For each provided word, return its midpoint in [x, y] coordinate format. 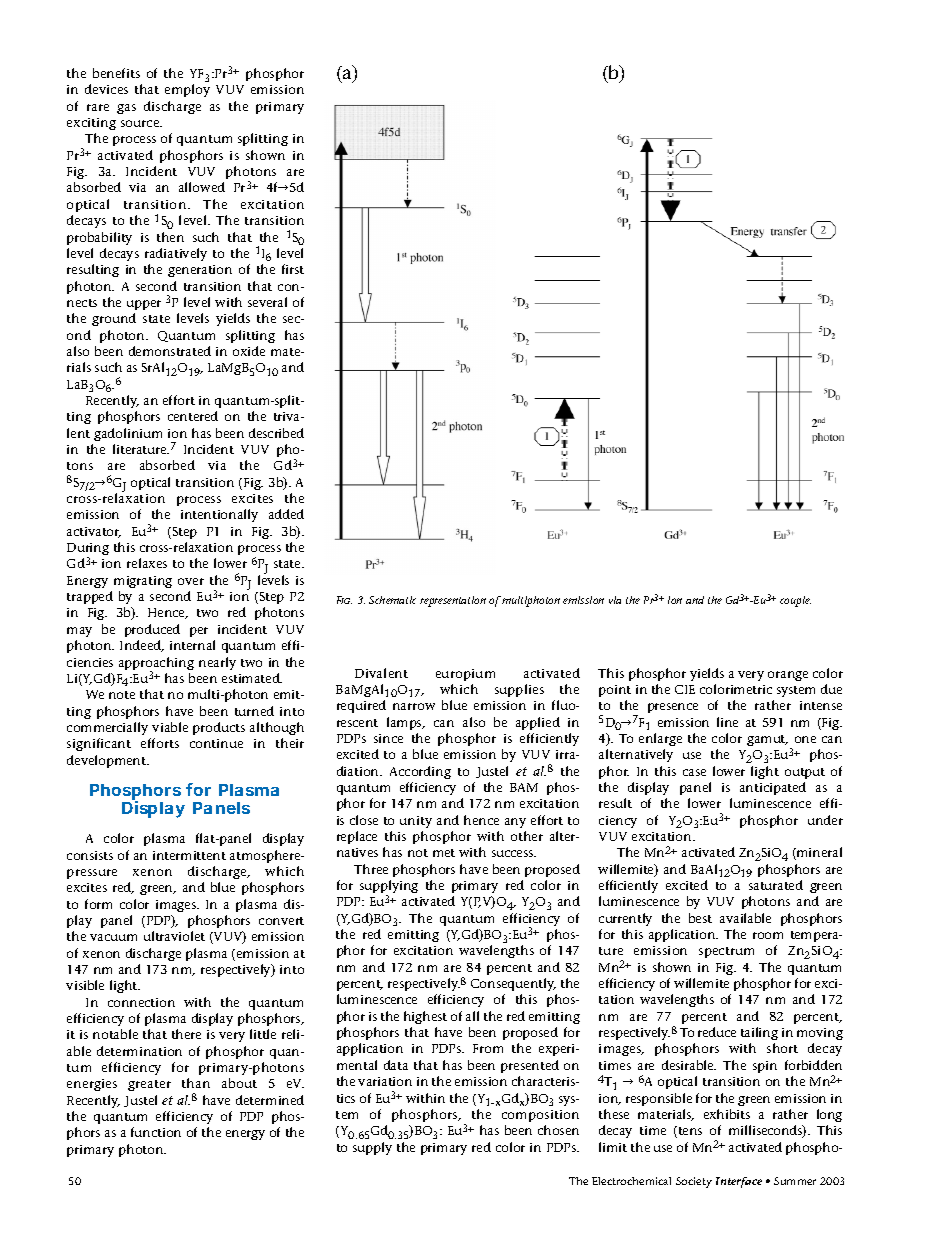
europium [465, 675]
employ [187, 90]
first [293, 269]
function [156, 1132]
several [267, 302]
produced [152, 630]
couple [795, 601]
